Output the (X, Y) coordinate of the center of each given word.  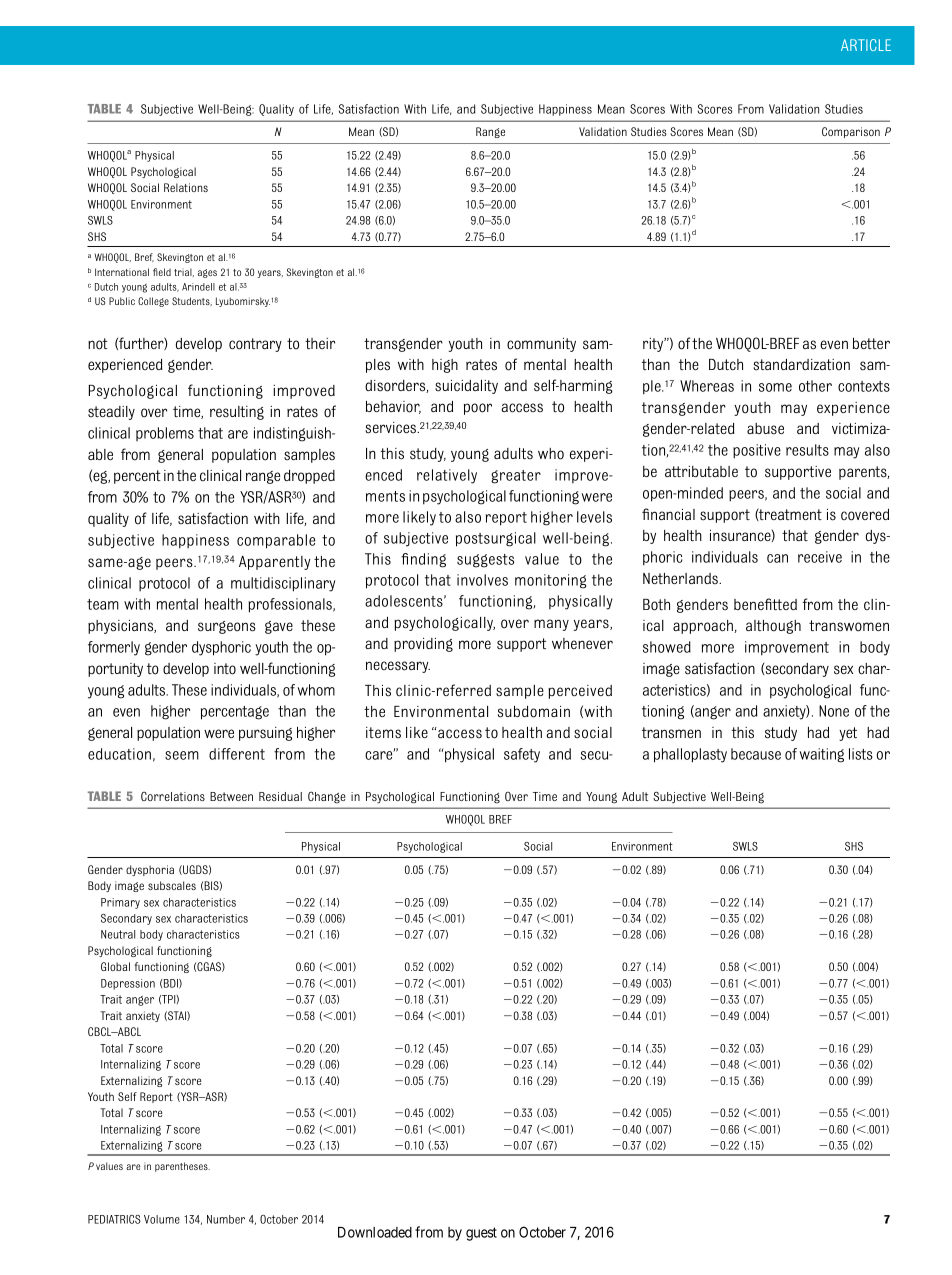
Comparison (851, 132)
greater (516, 477)
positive (757, 451)
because (756, 754)
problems (165, 434)
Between (231, 796)
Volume (162, 1219)
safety (522, 755)
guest (481, 1234)
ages (207, 273)
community (541, 345)
